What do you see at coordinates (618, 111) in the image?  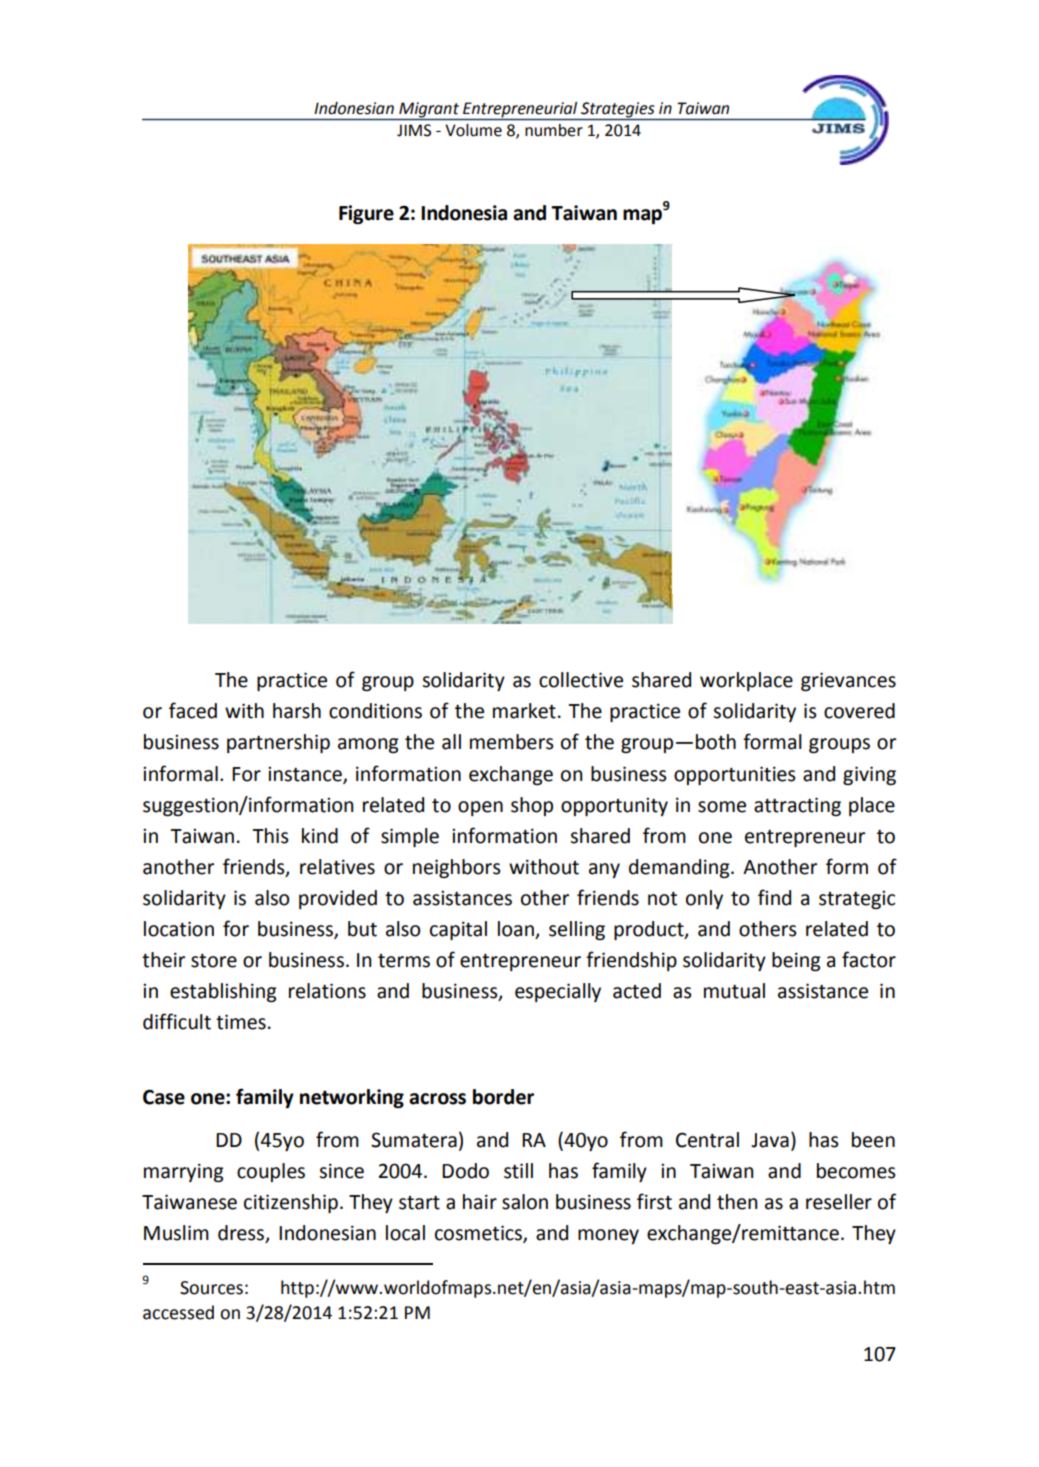 I see `Strategies` at bounding box center [618, 111].
